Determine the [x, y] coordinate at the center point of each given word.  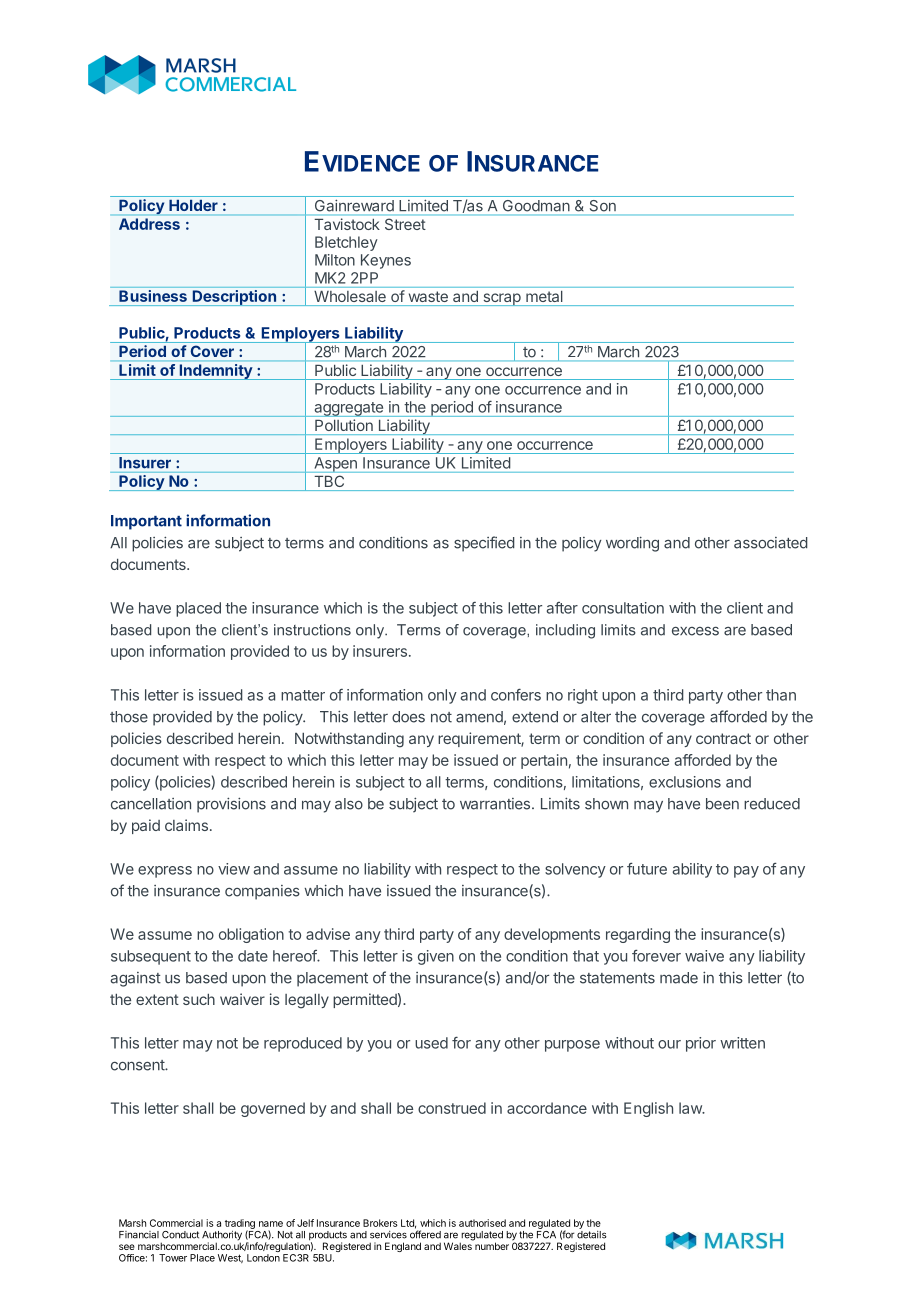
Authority [222, 1237]
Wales [459, 1245]
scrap [502, 299]
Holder [194, 205]
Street [405, 224]
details [592, 1235]
